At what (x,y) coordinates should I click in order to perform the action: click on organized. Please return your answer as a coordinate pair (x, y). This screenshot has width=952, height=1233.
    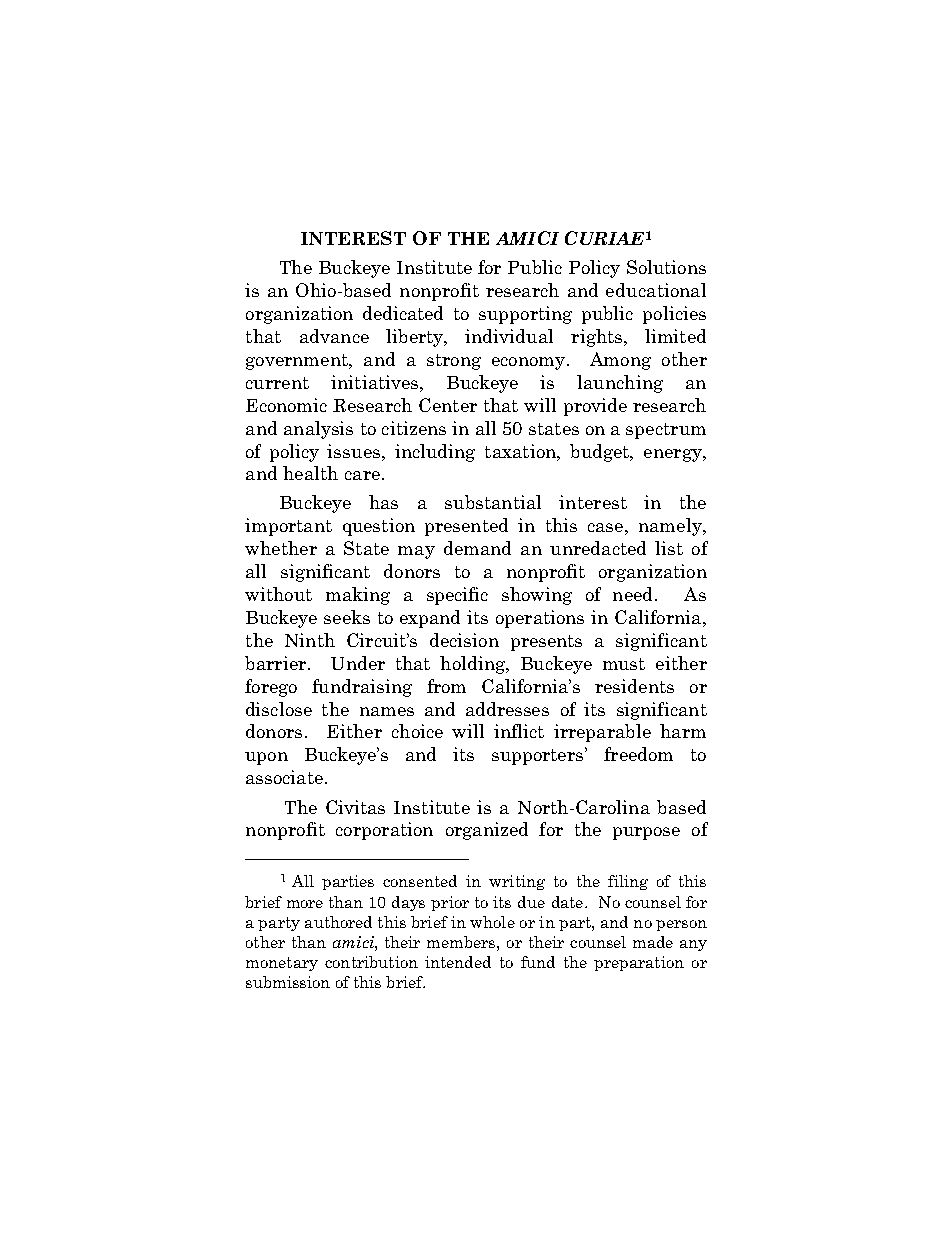
    Looking at the image, I should click on (487, 831).
